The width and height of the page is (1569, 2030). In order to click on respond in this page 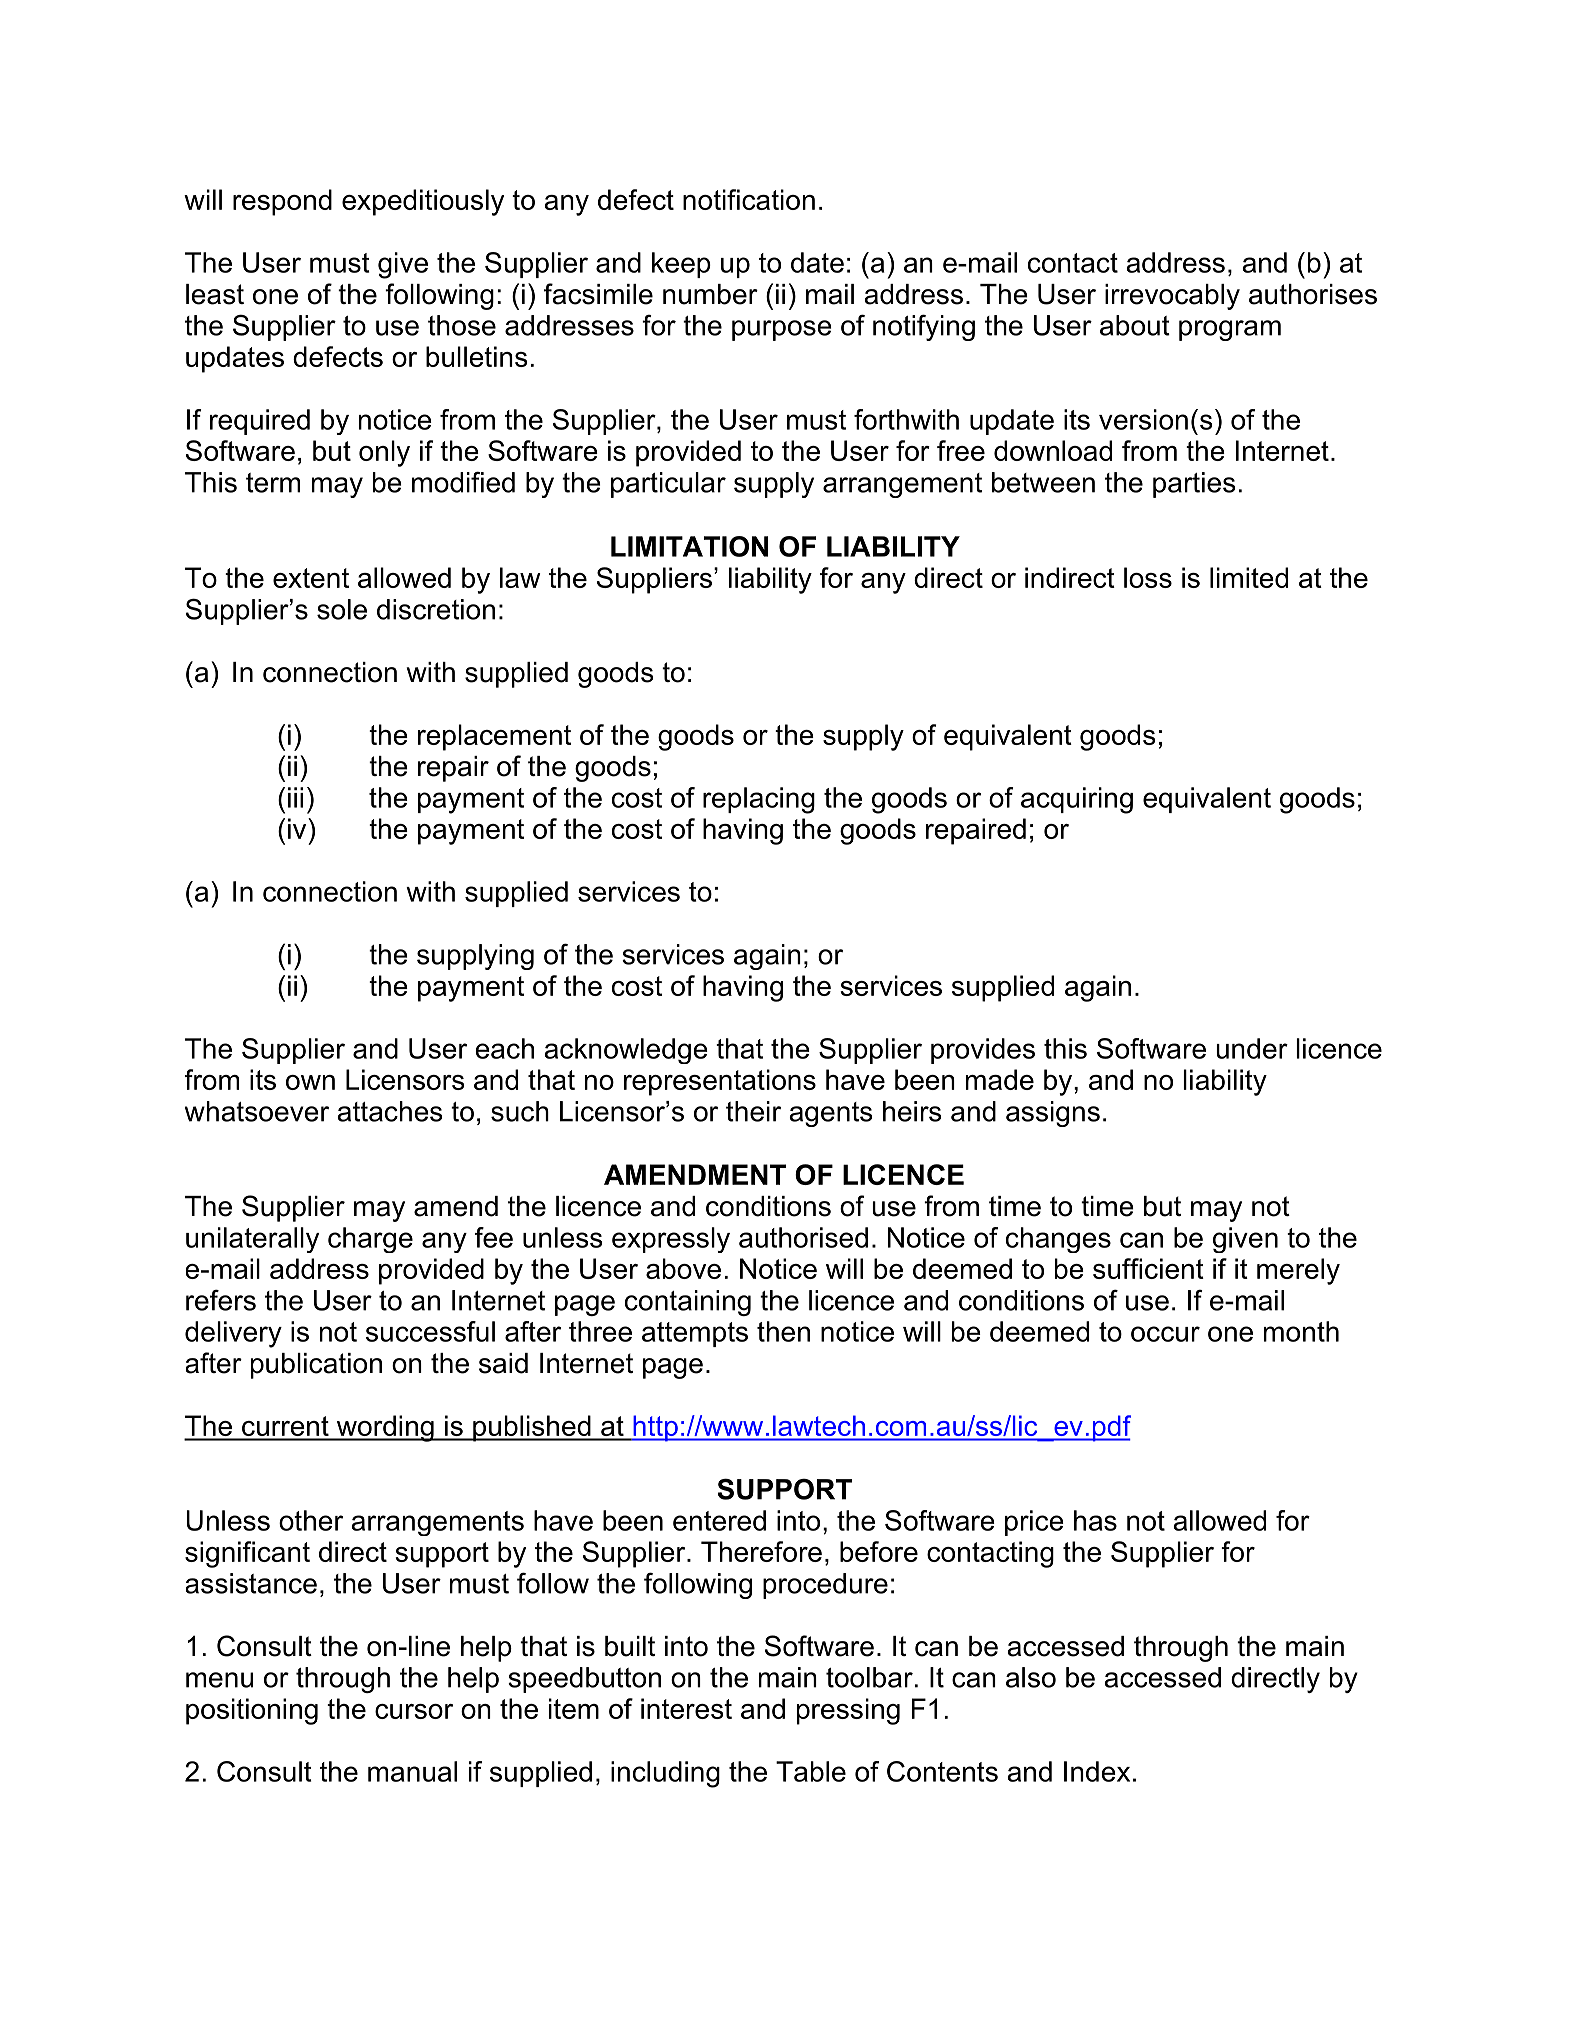, I will do `click(282, 202)`.
